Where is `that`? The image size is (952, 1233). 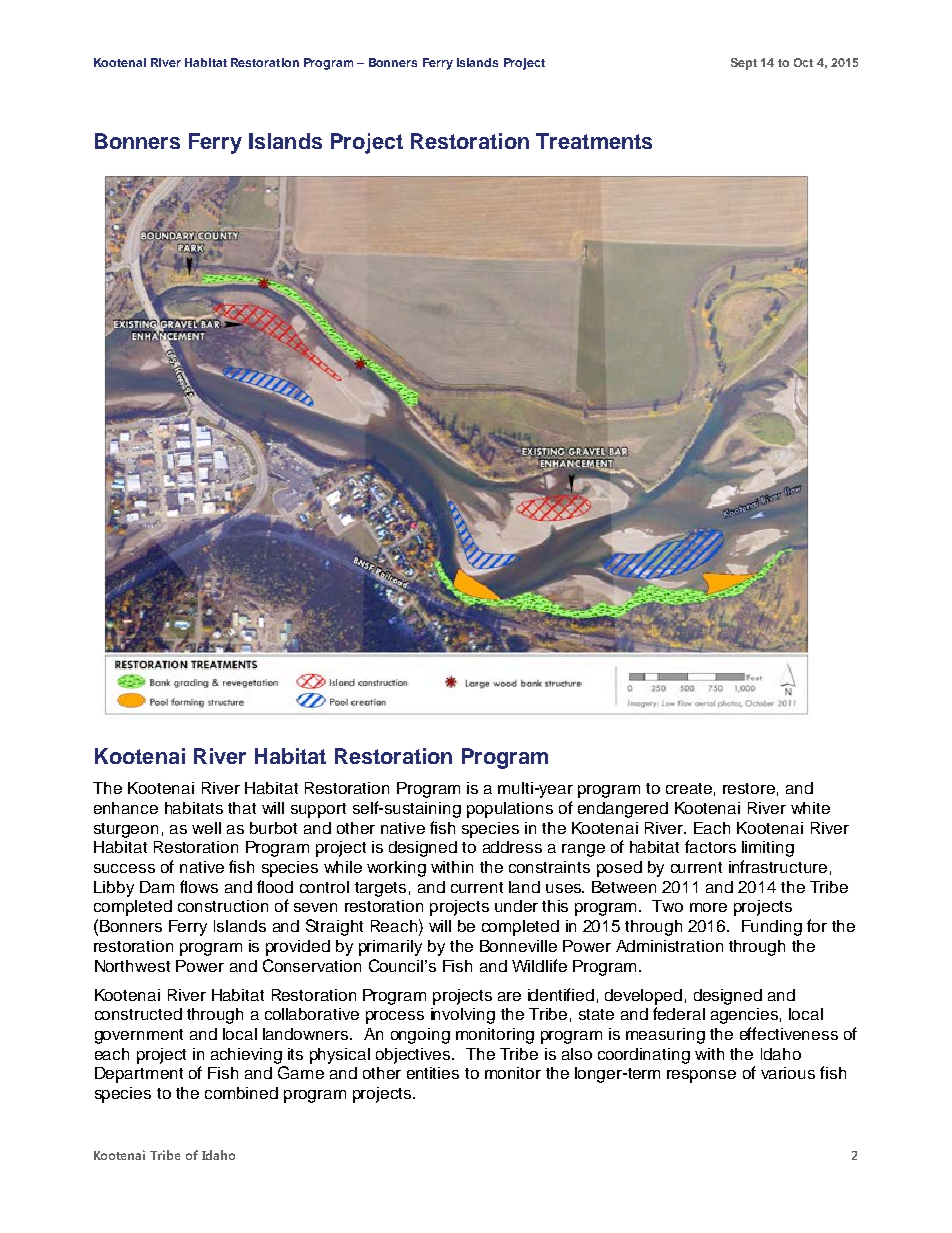 that is located at coordinates (242, 808).
